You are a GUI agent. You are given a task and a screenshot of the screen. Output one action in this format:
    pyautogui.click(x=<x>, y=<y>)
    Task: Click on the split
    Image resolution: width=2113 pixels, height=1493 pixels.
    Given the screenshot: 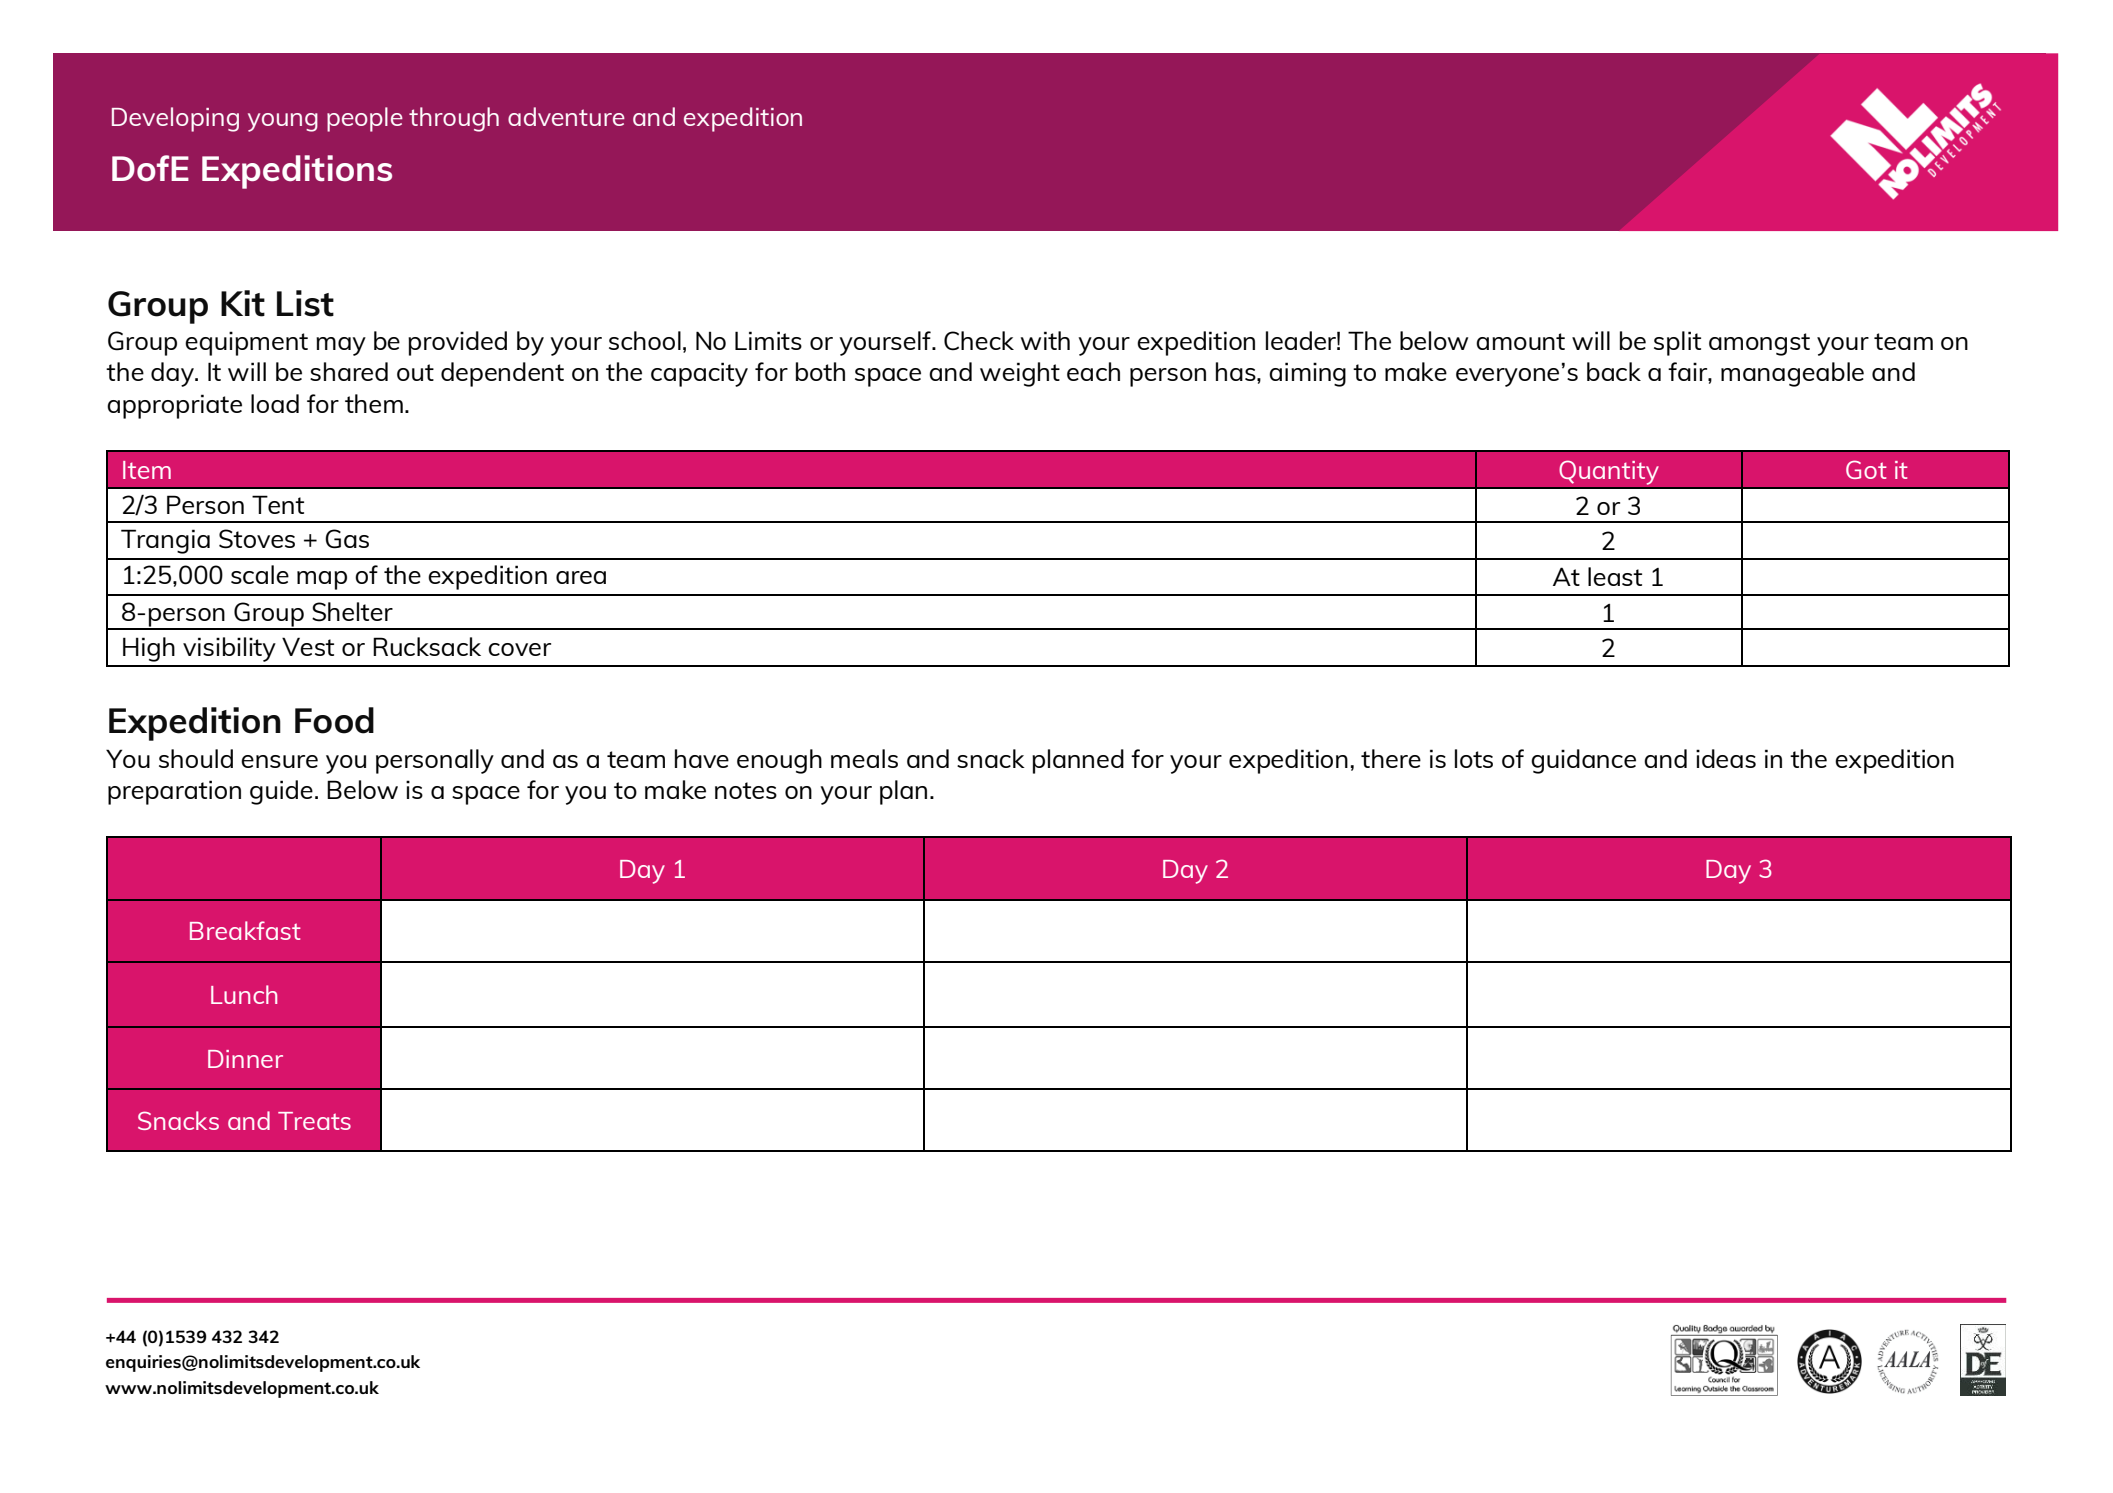 What is the action you would take?
    pyautogui.click(x=1677, y=343)
